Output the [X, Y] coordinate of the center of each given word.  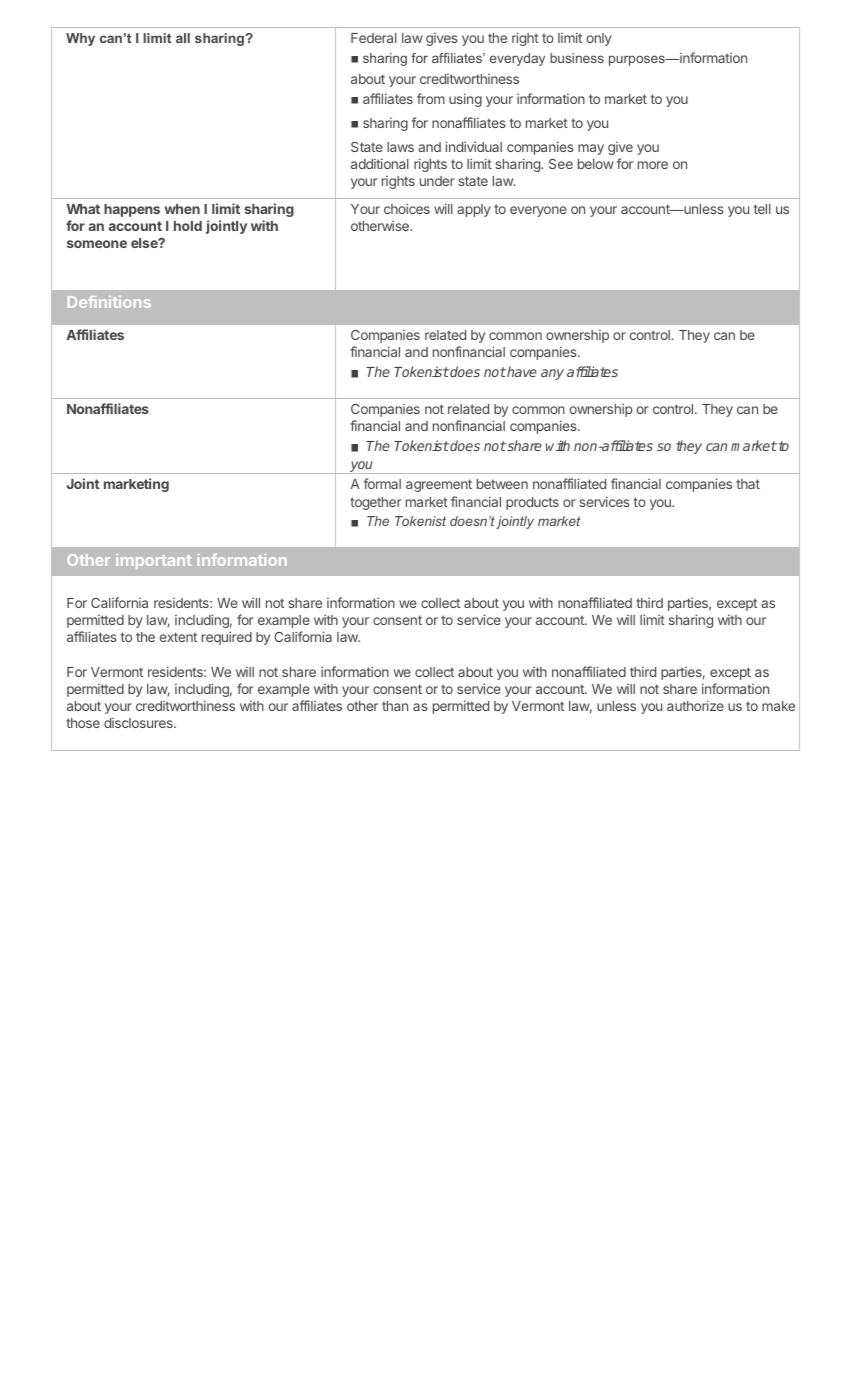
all [183, 38]
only [599, 39]
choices [407, 208]
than [395, 706]
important [153, 561]
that [748, 484]
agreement [439, 485]
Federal [374, 38]
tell [762, 209]
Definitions [109, 302]
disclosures [139, 723]
